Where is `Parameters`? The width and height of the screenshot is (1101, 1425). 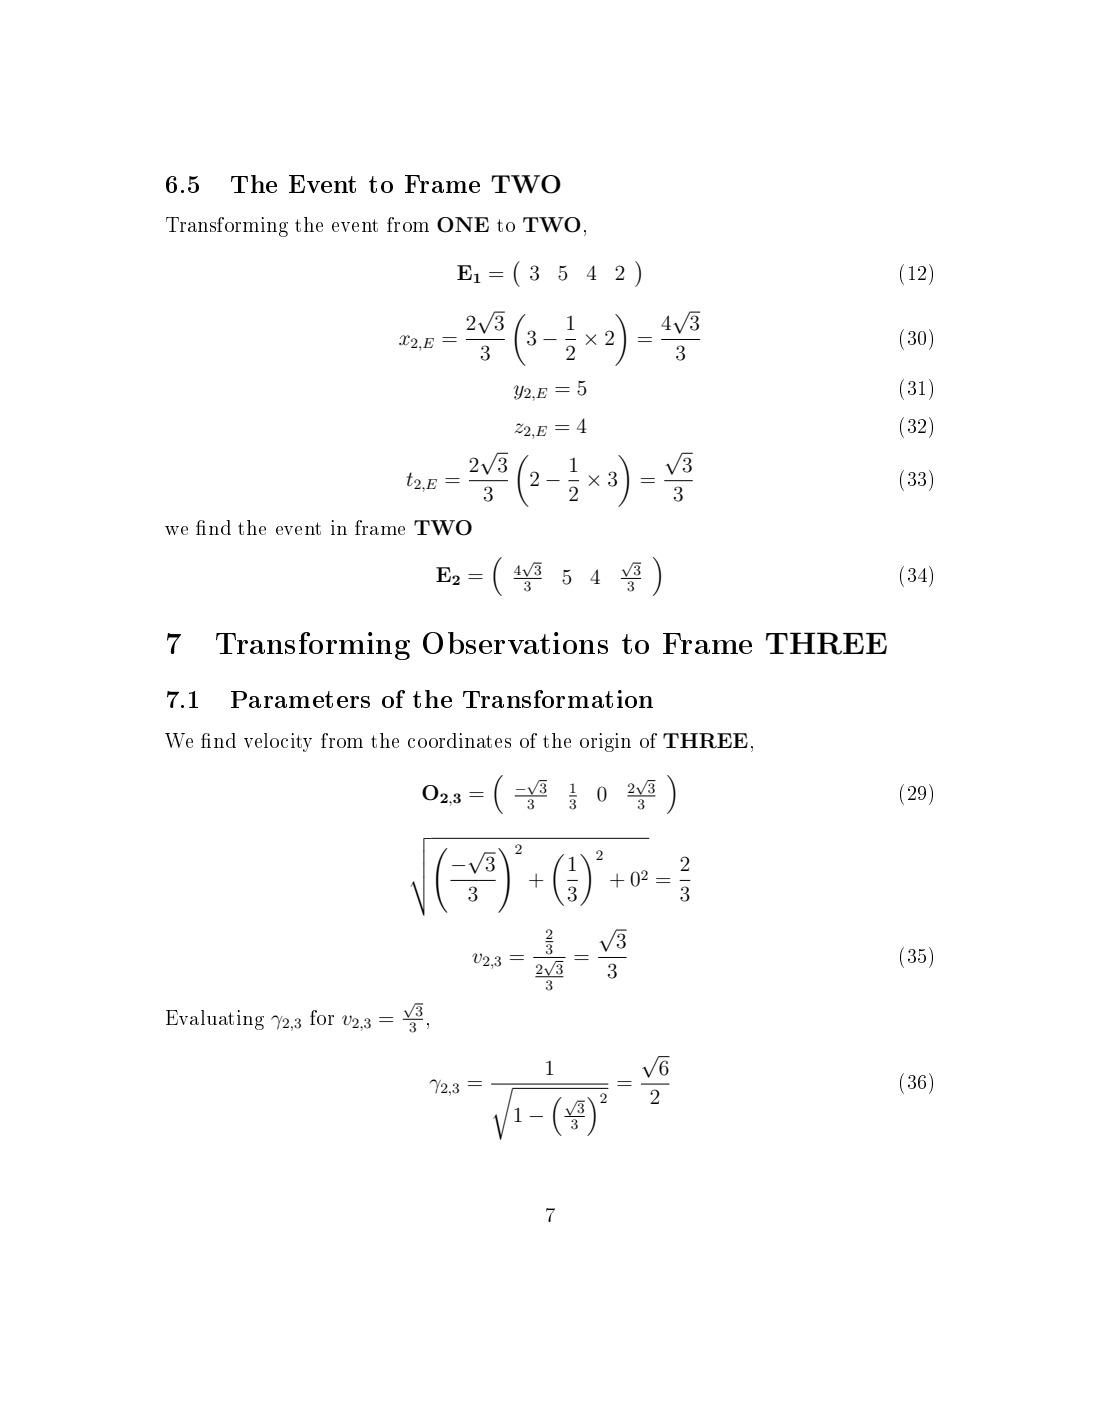 Parameters is located at coordinates (300, 699).
